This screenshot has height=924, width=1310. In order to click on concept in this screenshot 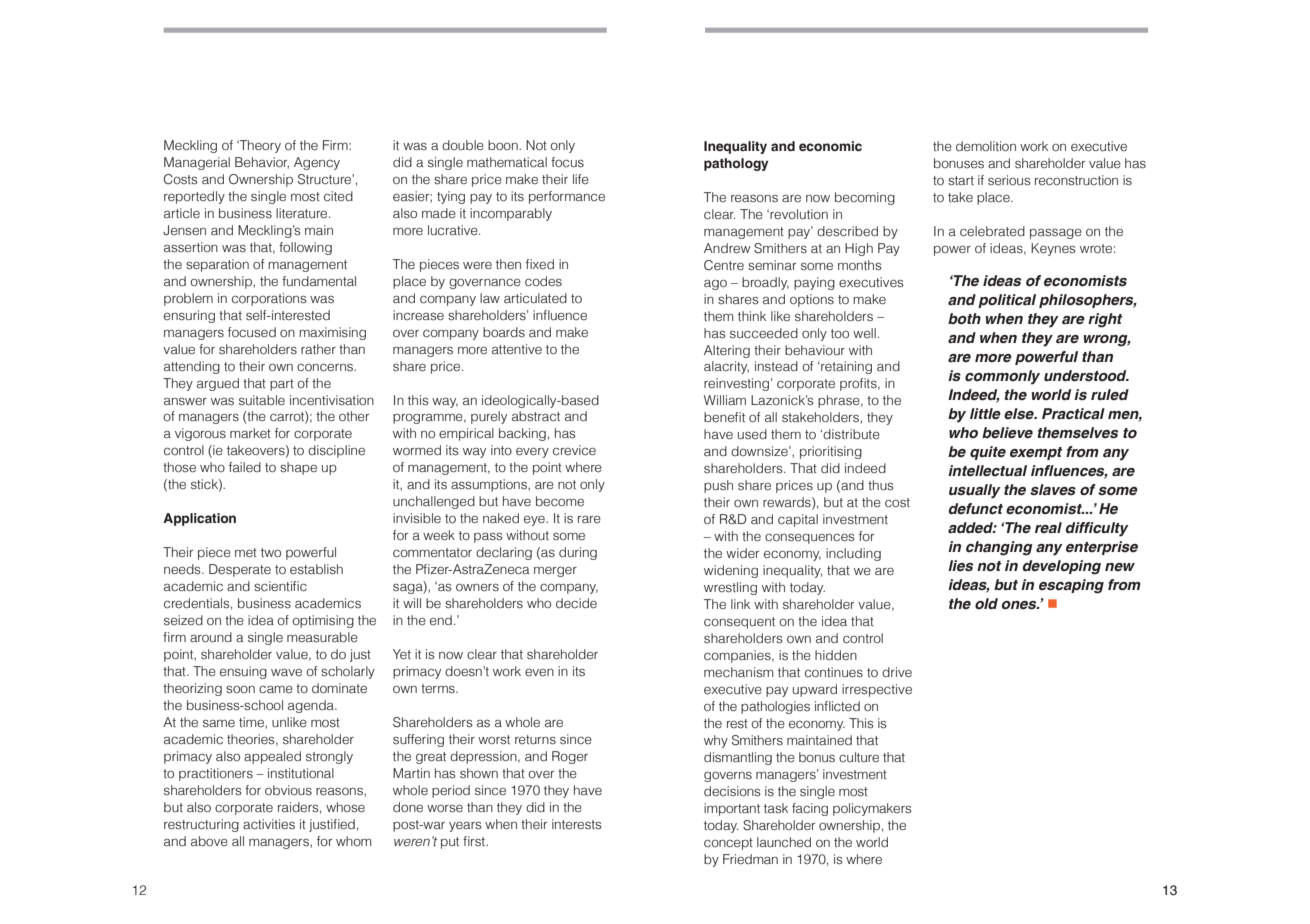, I will do `click(728, 844)`.
